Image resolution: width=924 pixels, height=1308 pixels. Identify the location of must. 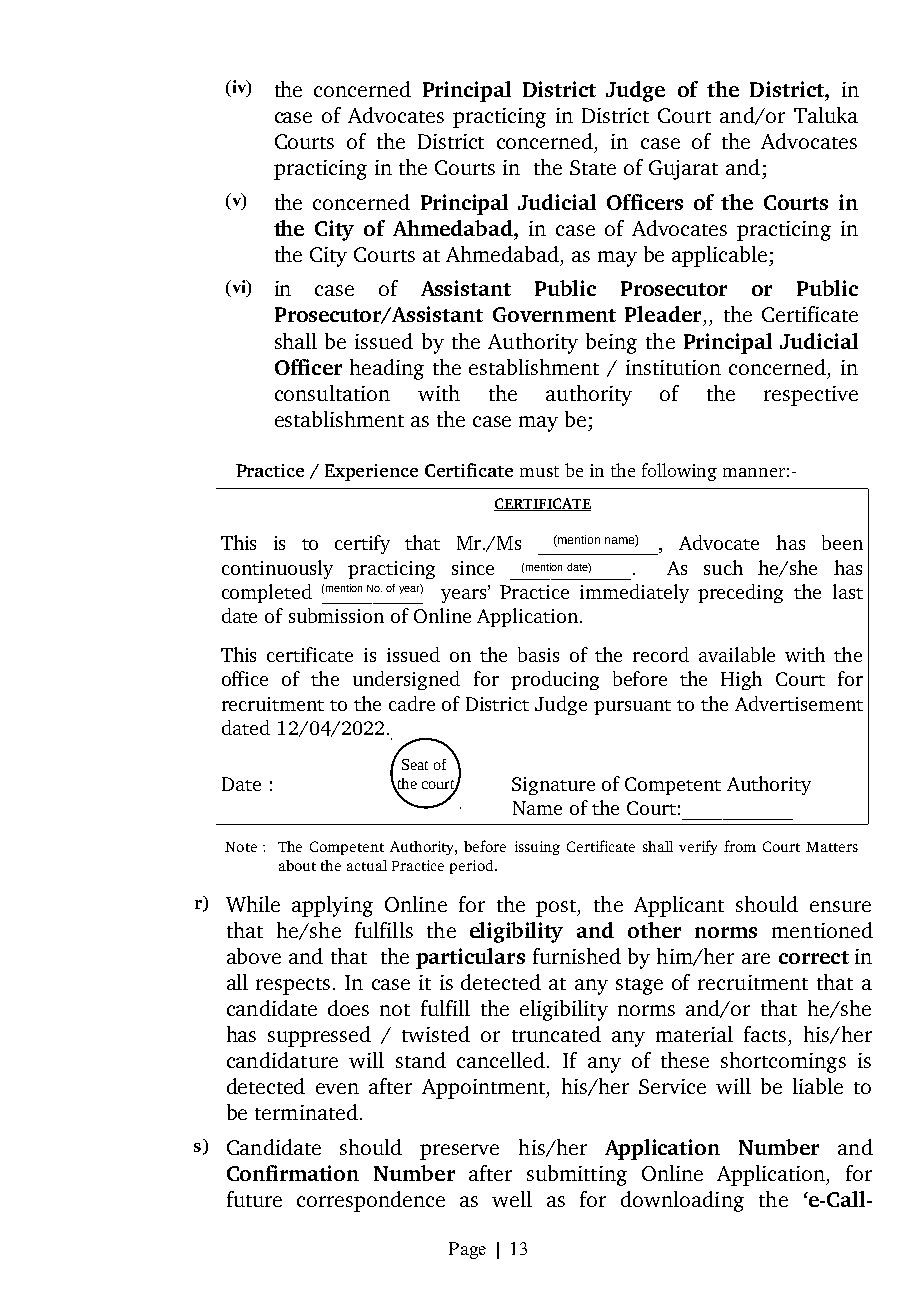
(539, 471).
